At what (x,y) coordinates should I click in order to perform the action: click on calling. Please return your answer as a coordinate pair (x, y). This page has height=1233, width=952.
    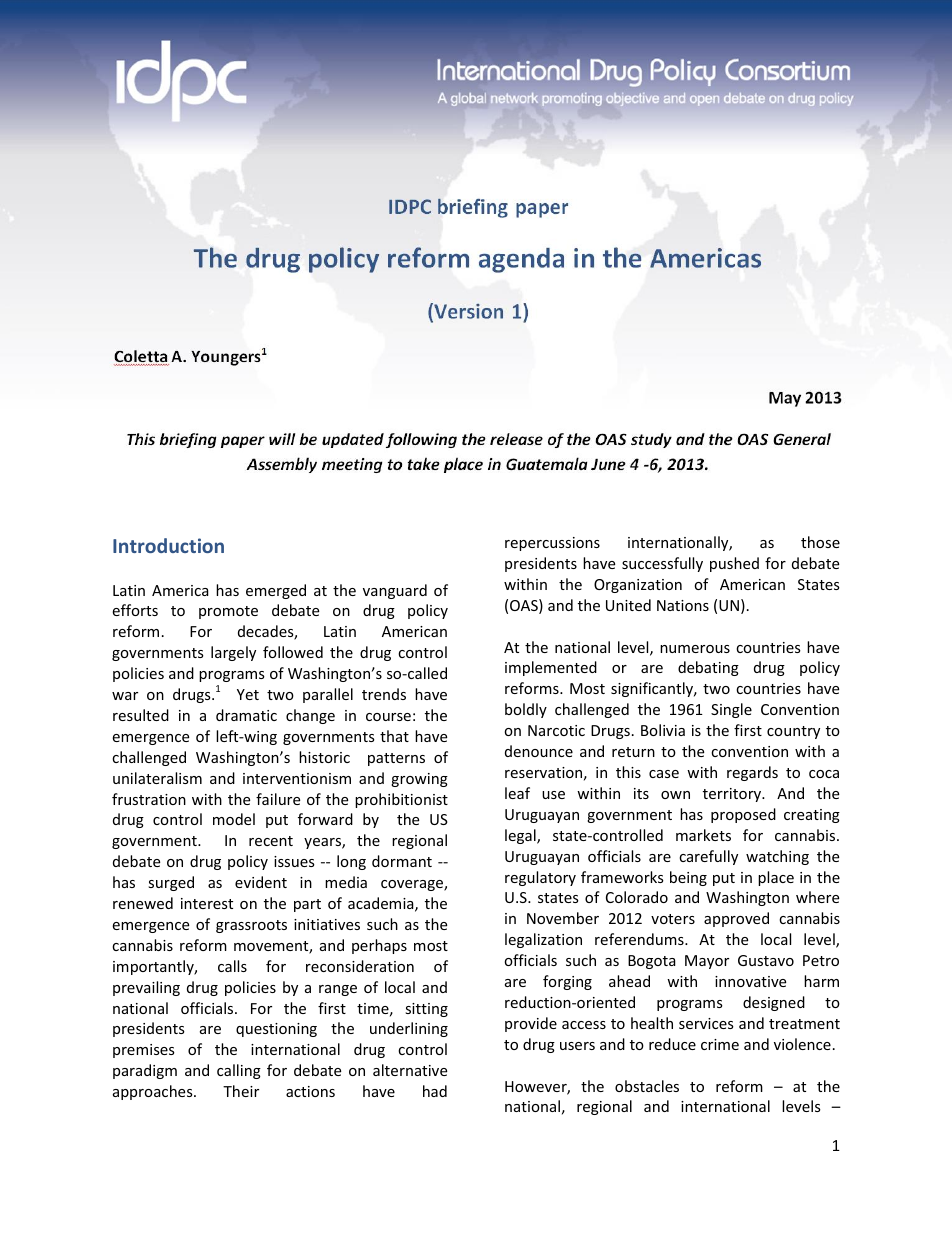
    Looking at the image, I should click on (239, 1071).
